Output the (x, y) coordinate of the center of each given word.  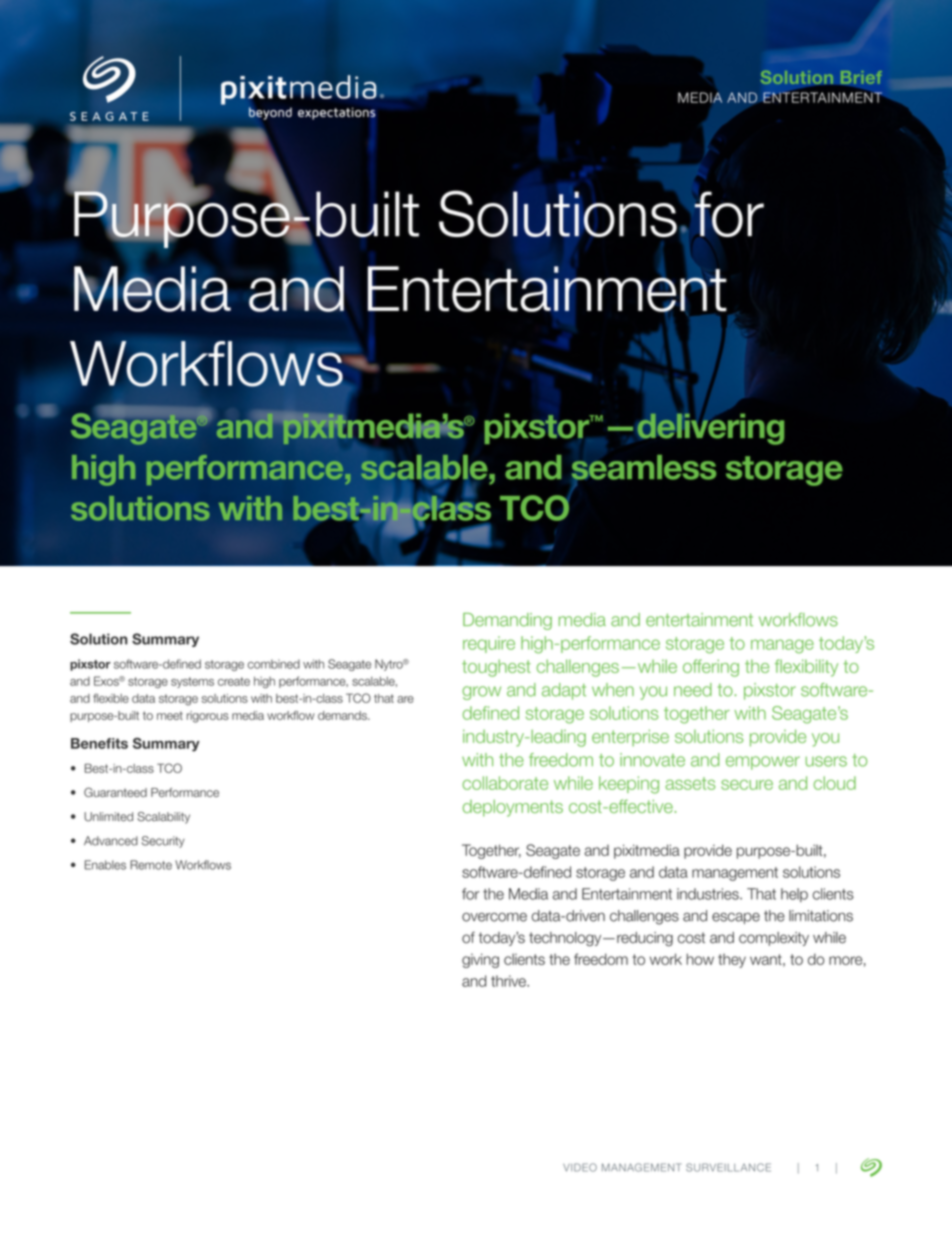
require (489, 644)
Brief (860, 79)
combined (274, 664)
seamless (643, 468)
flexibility (806, 668)
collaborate (505, 783)
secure (747, 785)
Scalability (163, 818)
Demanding (507, 621)
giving (480, 960)
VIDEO (580, 1167)
